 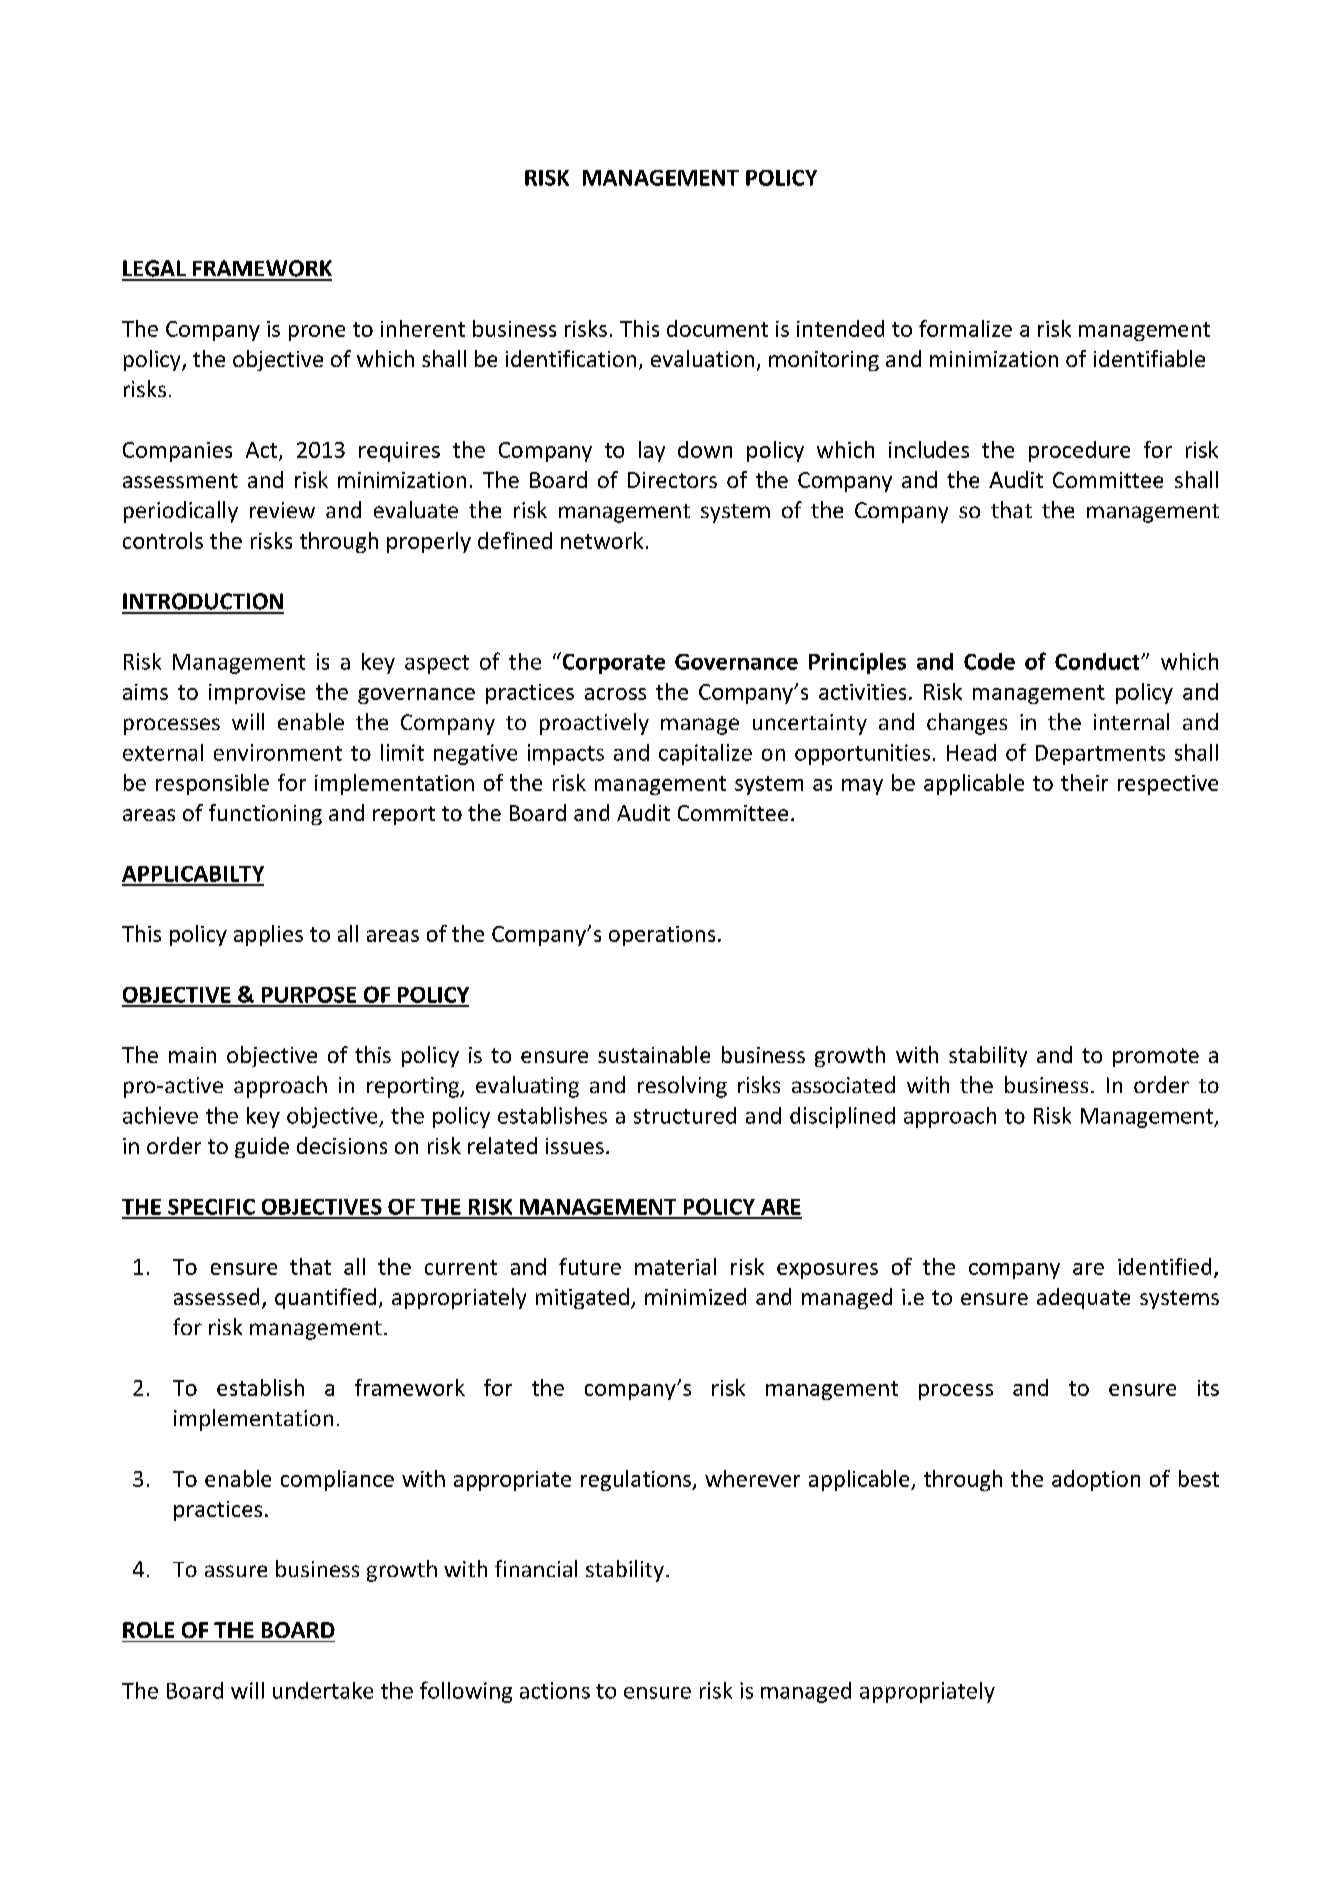 I want to click on prone, so click(x=317, y=333).
